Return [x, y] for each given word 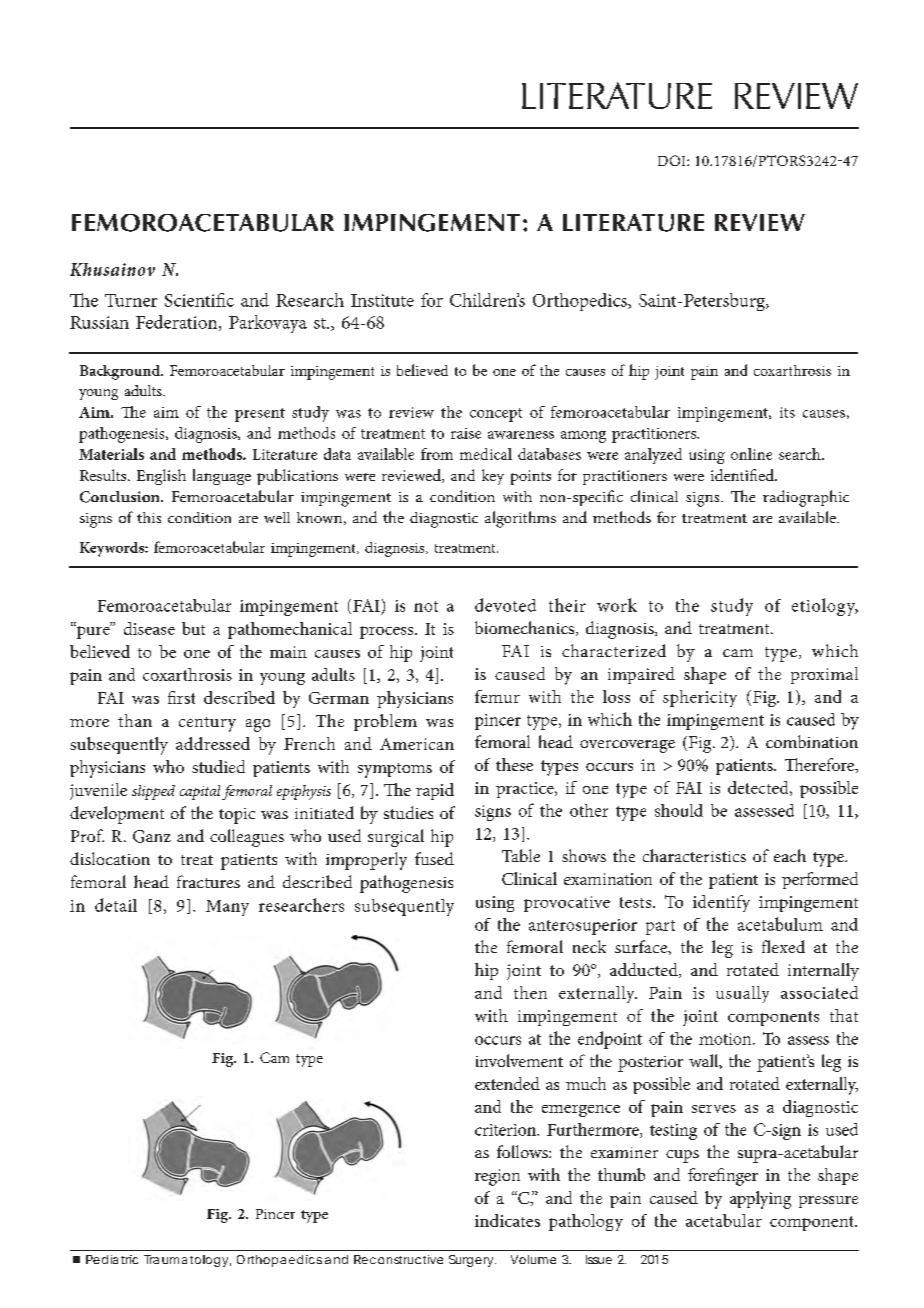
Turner [131, 300]
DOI [673, 160]
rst [186, 698]
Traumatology [186, 1261]
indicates [507, 1220]
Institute [382, 300]
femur [497, 696]
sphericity [700, 698]
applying [760, 1200]
